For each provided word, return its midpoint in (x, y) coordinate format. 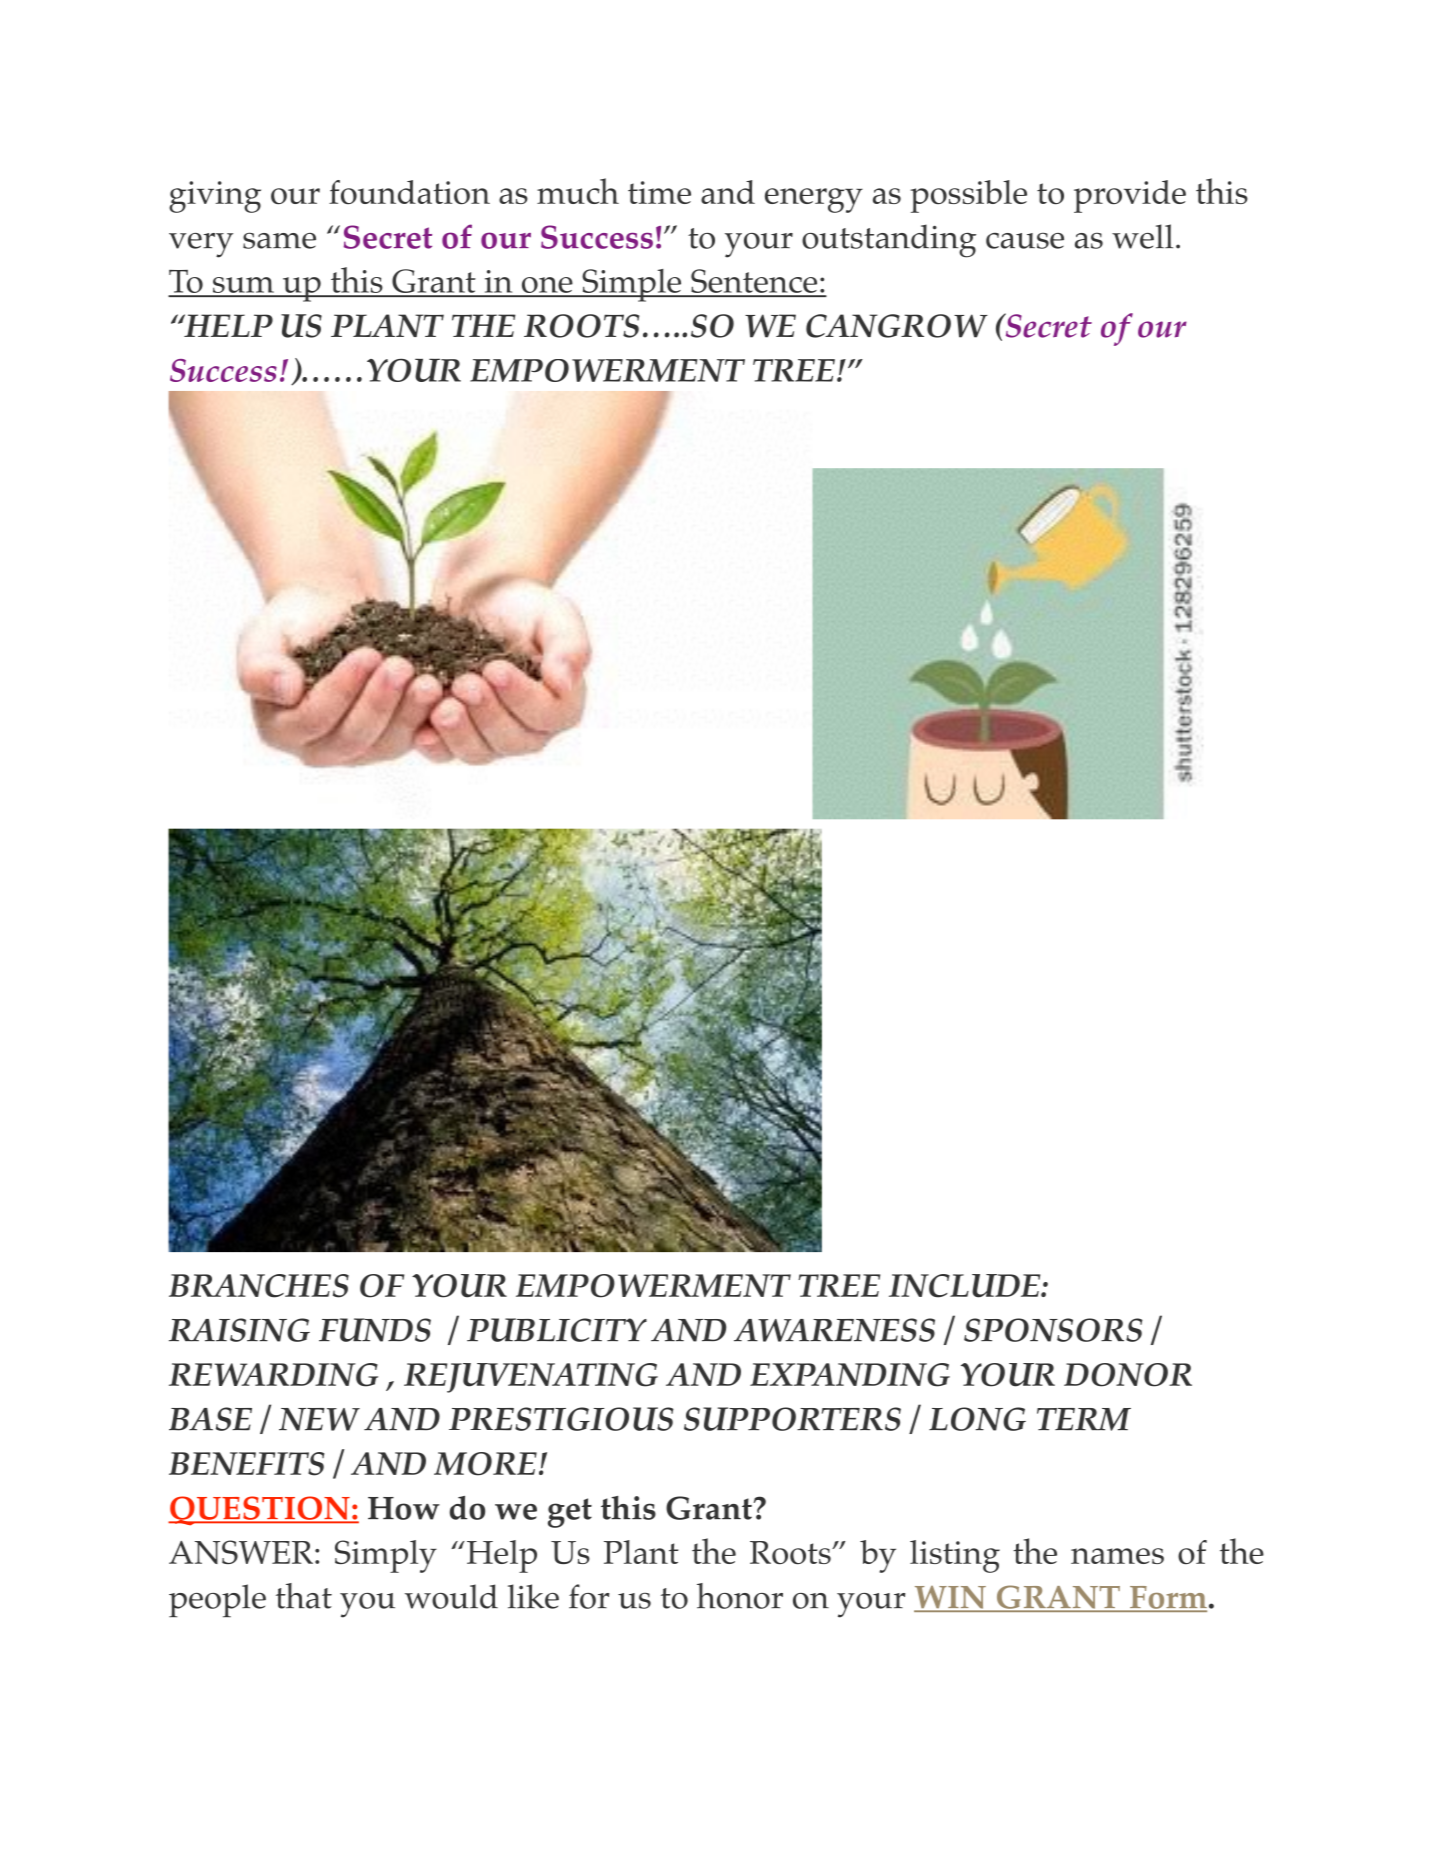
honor (740, 1596)
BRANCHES (259, 1286)
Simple (632, 285)
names (1117, 1556)
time (659, 192)
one (547, 286)
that (304, 1596)
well (1142, 236)
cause (1025, 241)
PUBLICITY (557, 1330)
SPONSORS (1053, 1330)
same (279, 240)
